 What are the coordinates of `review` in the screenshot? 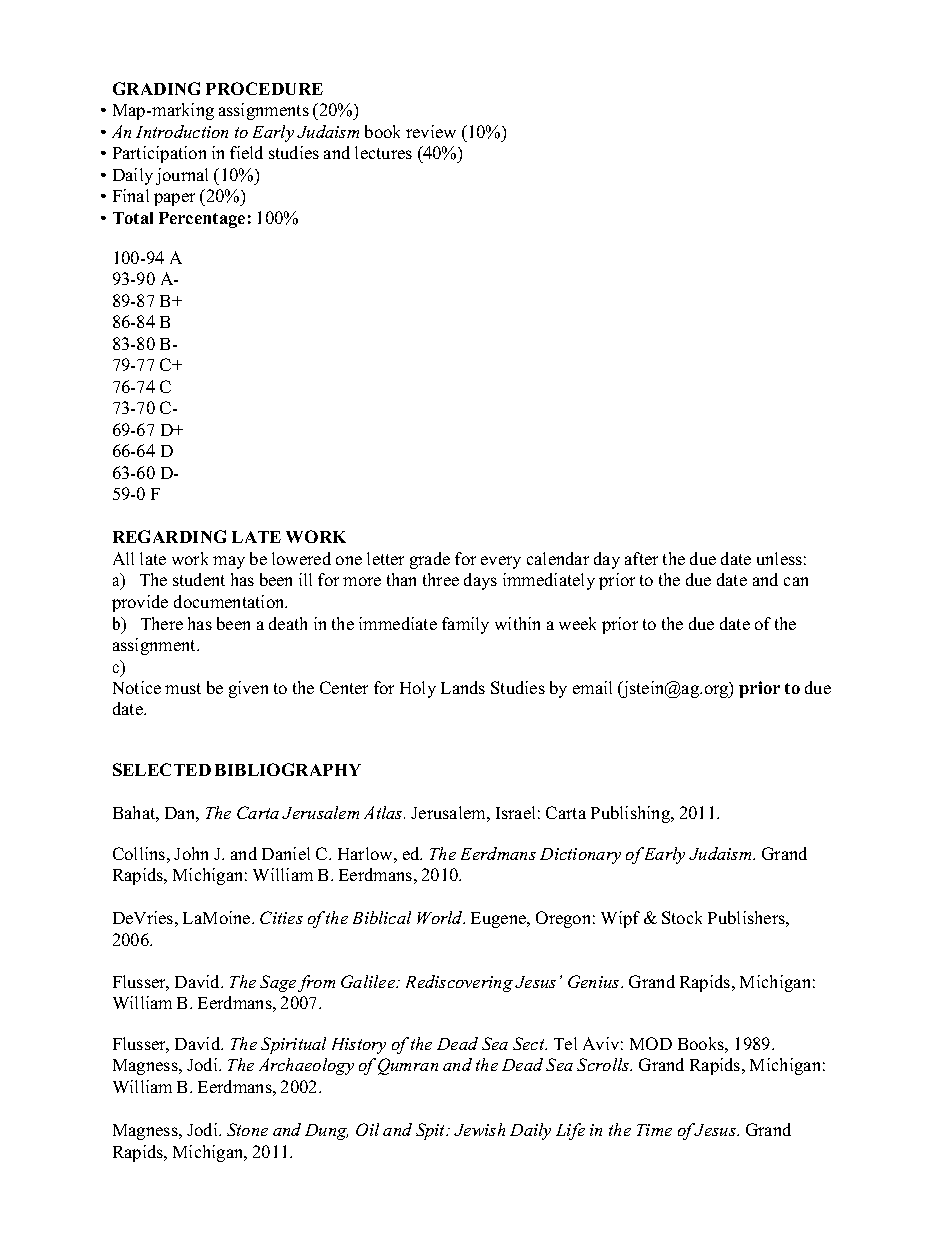 It's located at (431, 131).
